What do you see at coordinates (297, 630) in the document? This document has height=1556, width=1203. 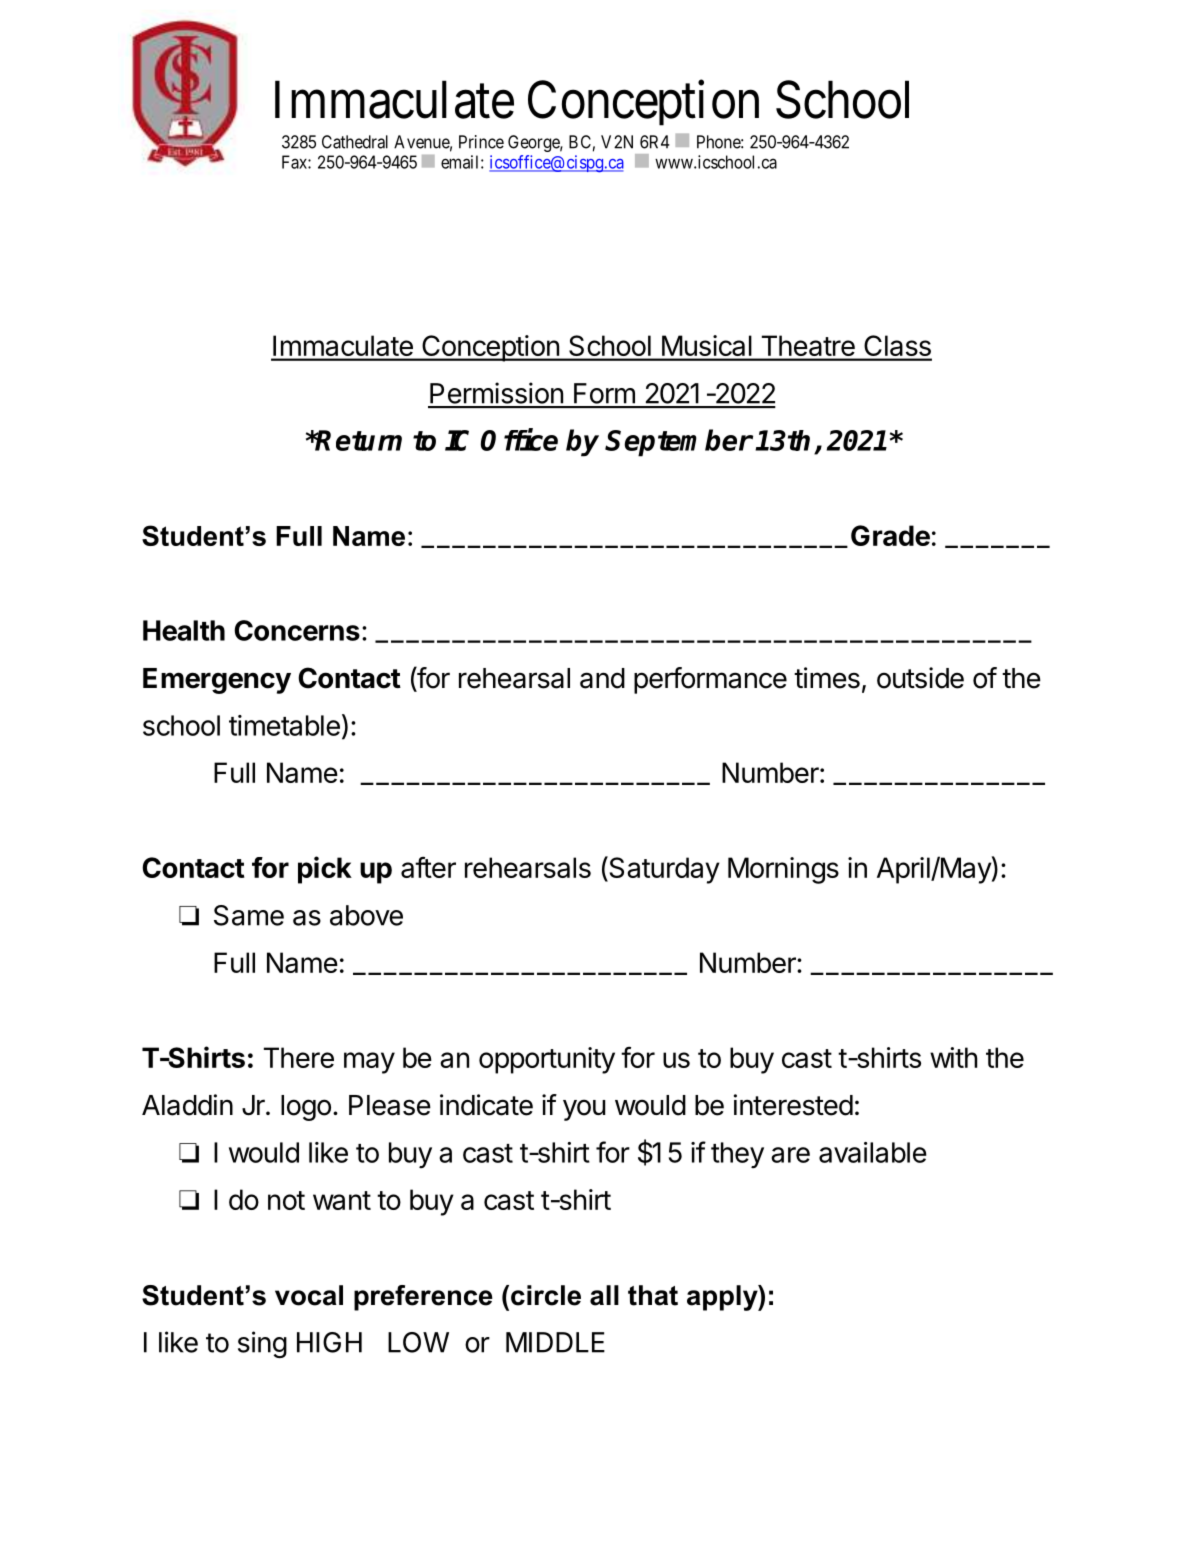 I see `Concerns` at bounding box center [297, 630].
